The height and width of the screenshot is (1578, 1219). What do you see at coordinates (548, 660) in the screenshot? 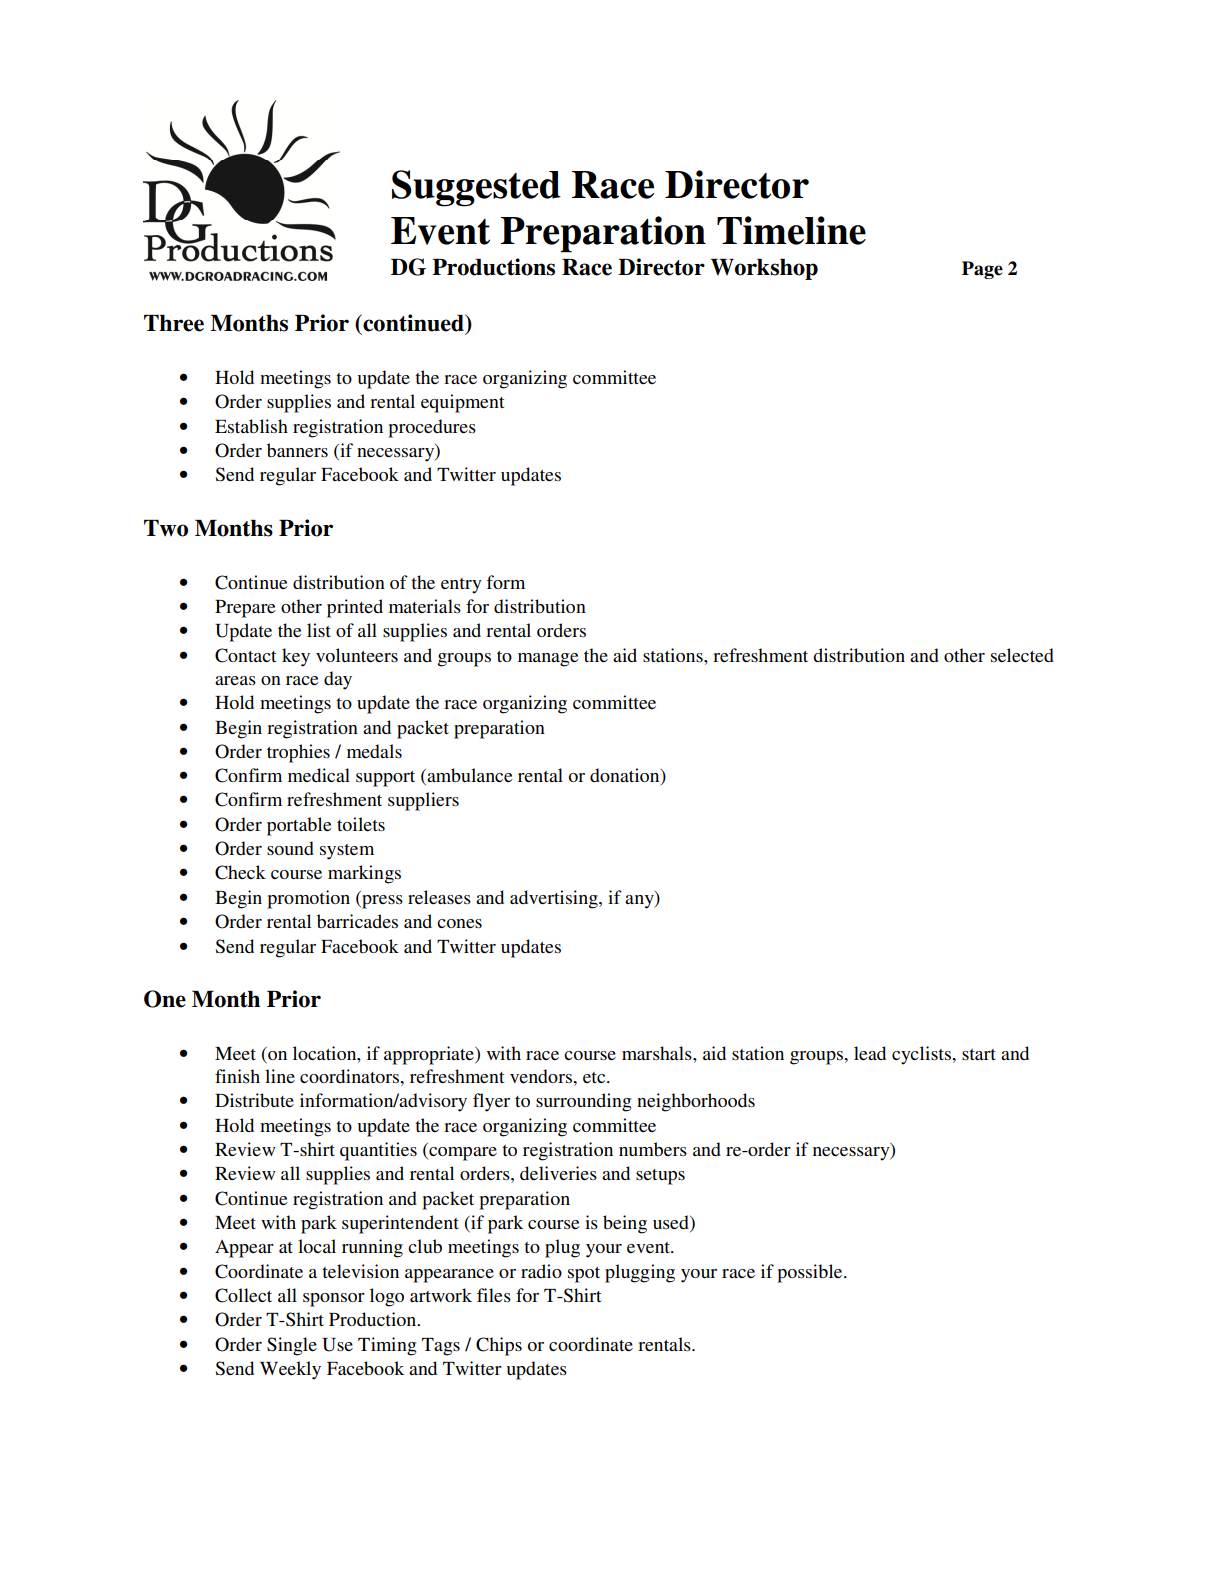
I see `manage` at bounding box center [548, 660].
